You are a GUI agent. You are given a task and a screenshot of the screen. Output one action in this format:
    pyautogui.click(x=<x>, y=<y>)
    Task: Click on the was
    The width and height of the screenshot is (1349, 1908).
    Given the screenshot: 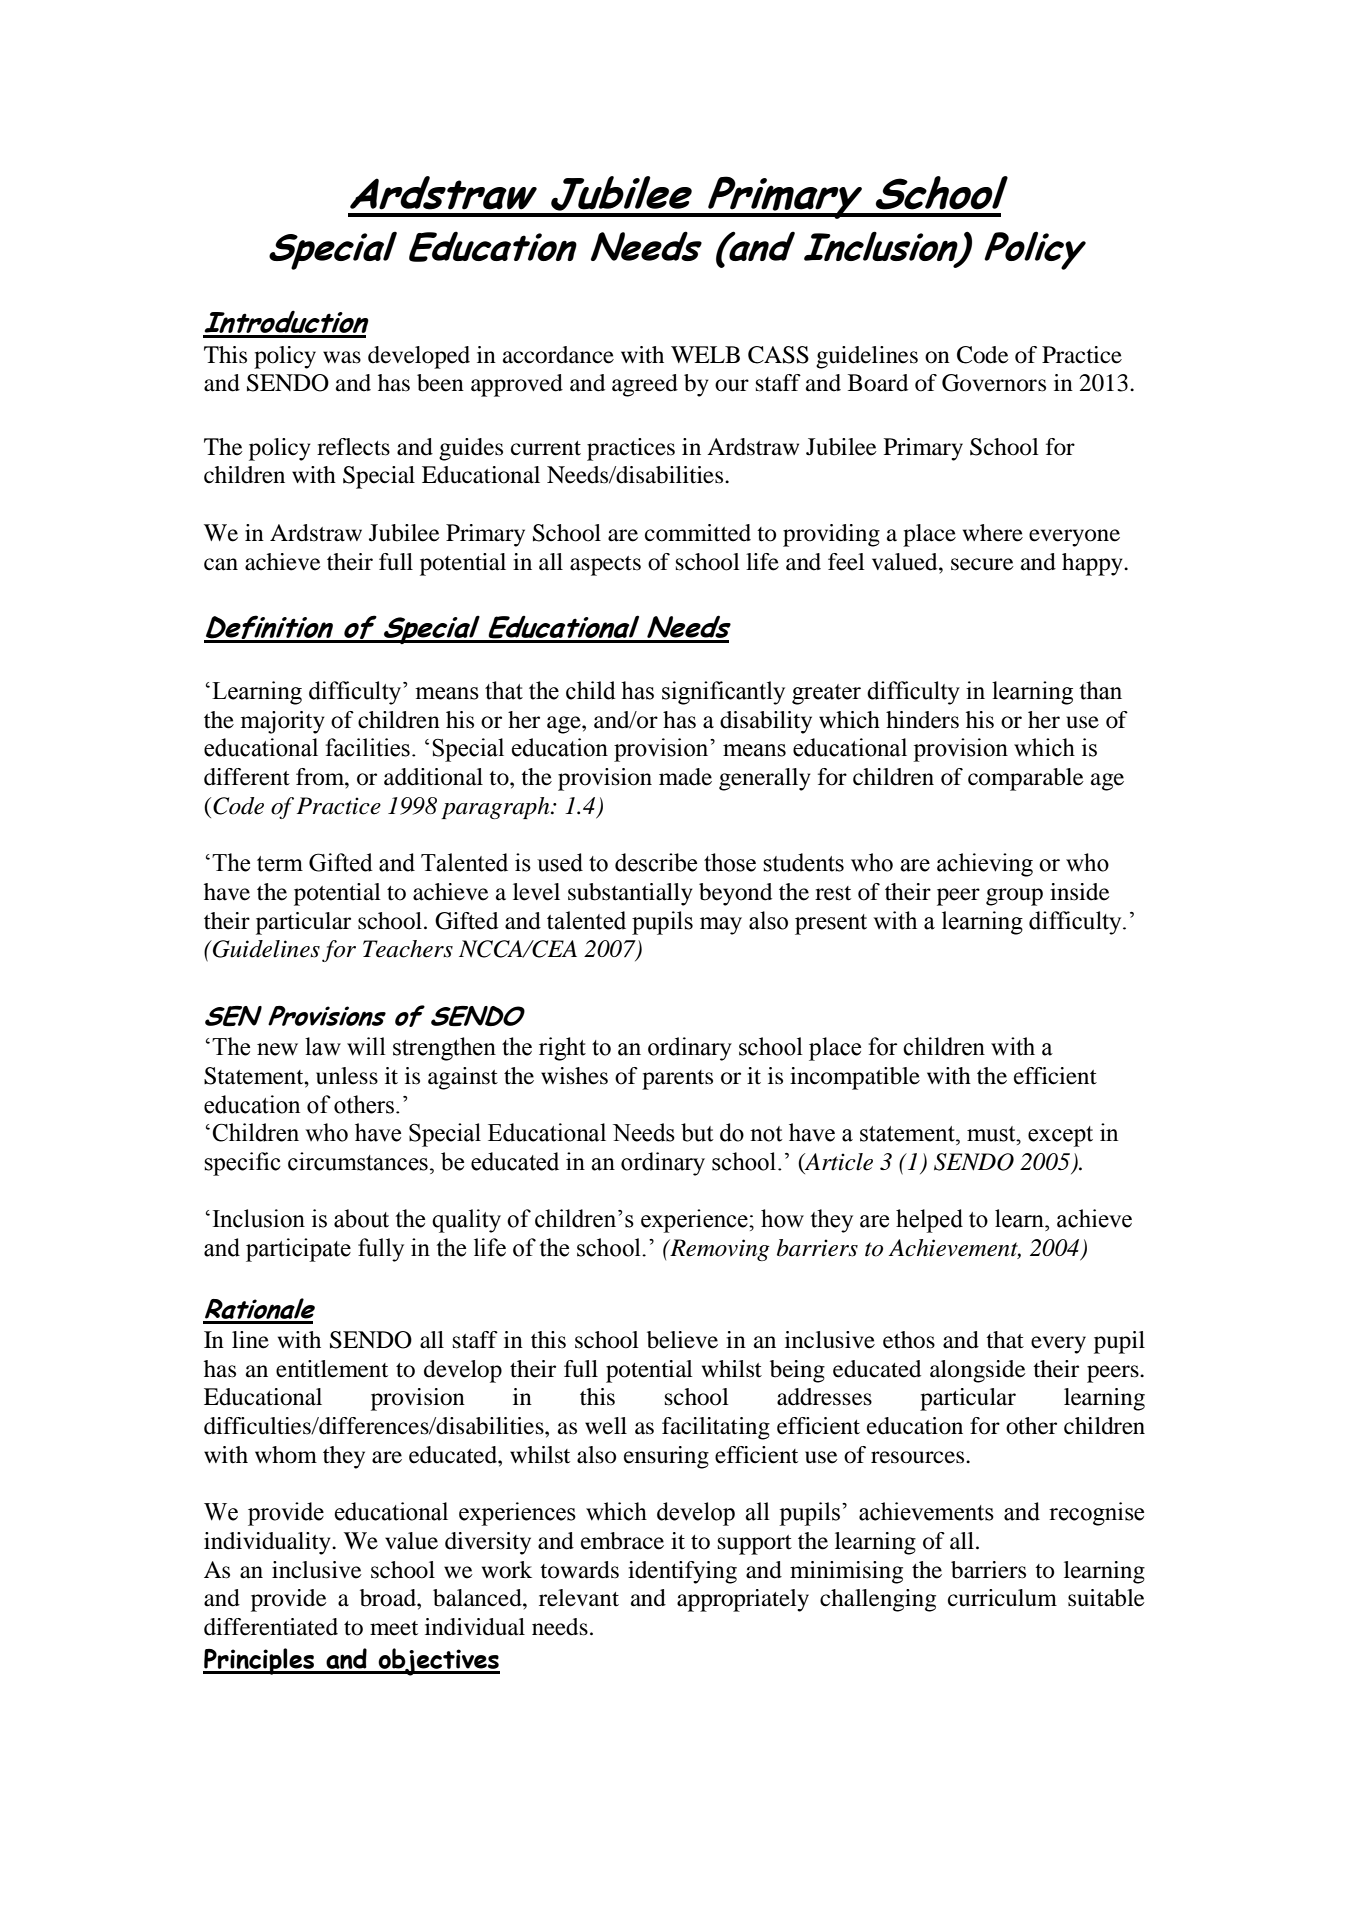 What is the action you would take?
    pyautogui.click(x=342, y=357)
